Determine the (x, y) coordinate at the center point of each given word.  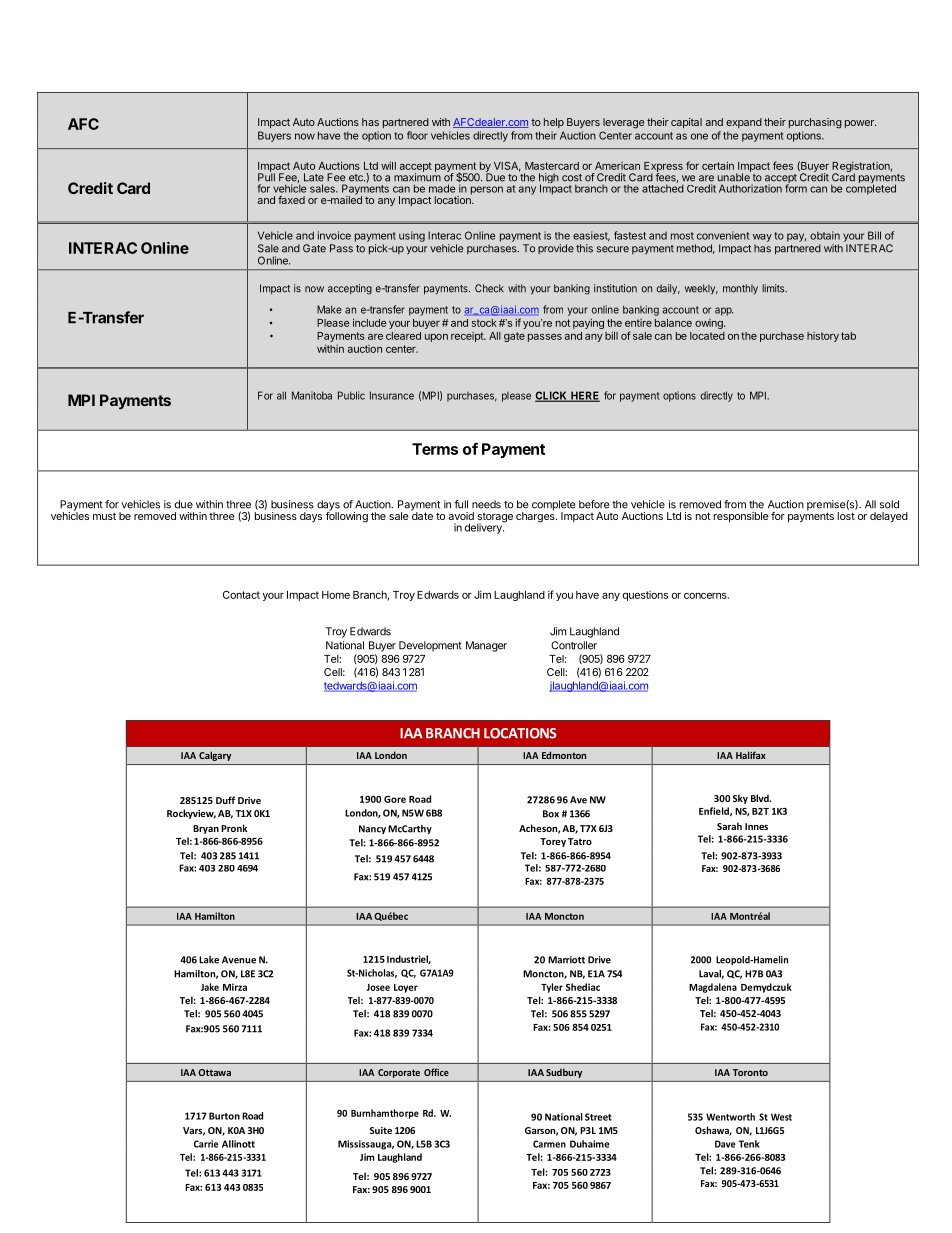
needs (486, 504)
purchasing (815, 123)
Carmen (549, 1144)
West (781, 1117)
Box (551, 814)
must (104, 516)
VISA (507, 167)
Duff (225, 800)
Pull (266, 176)
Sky (740, 799)
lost (846, 516)
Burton (224, 1116)
